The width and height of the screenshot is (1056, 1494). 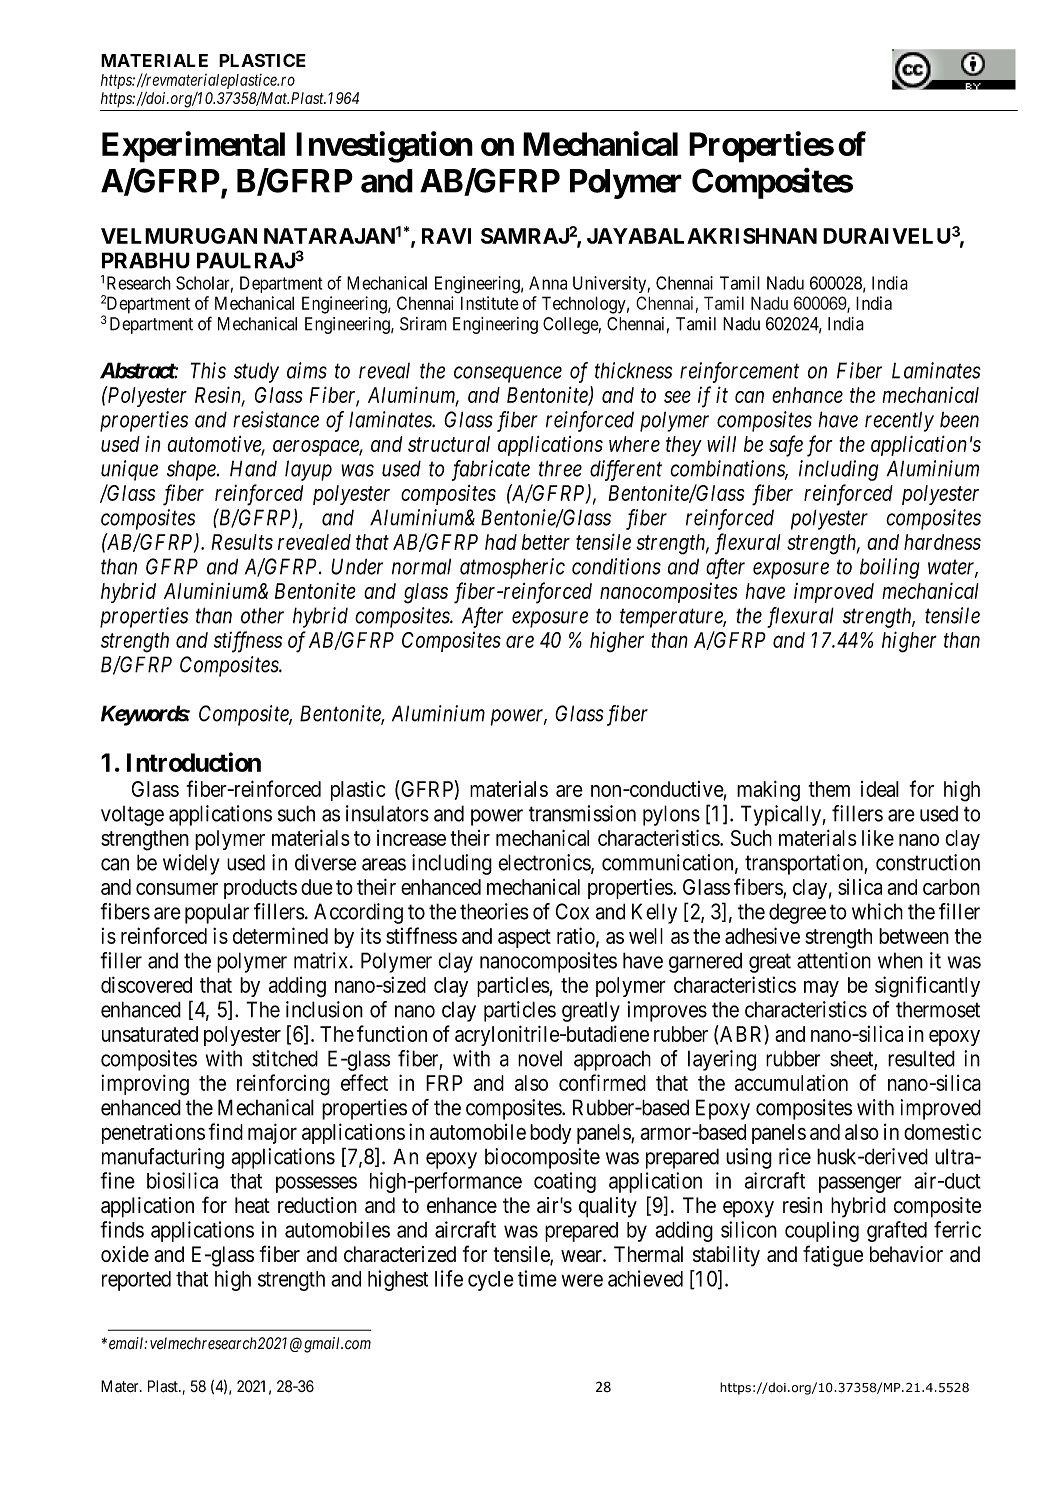 I want to click on stitched, so click(x=285, y=1058).
